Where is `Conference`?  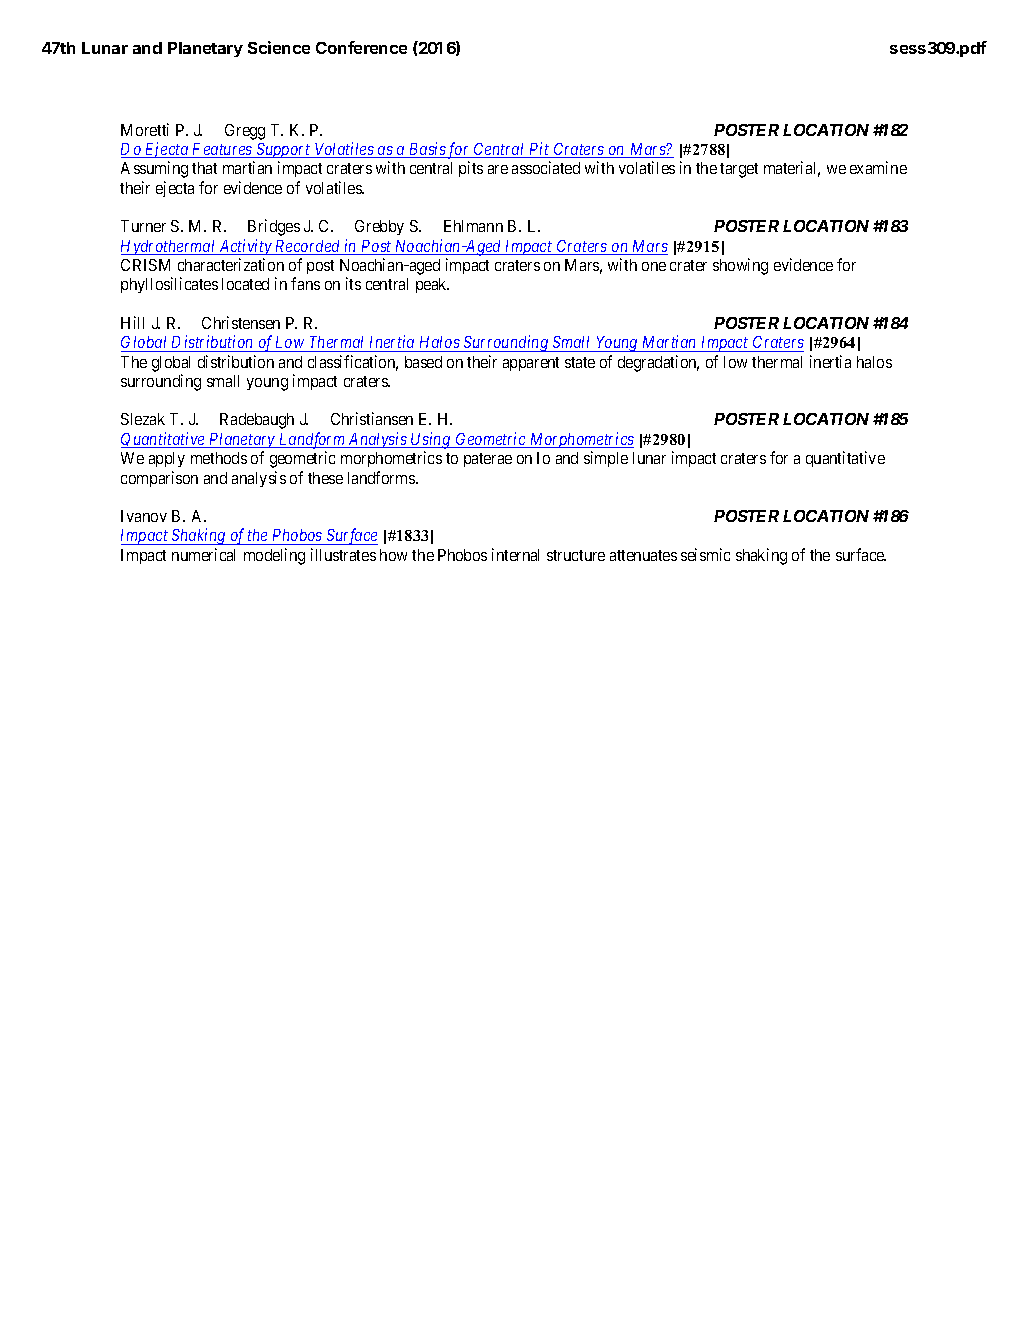
Conference is located at coordinates (361, 47).
